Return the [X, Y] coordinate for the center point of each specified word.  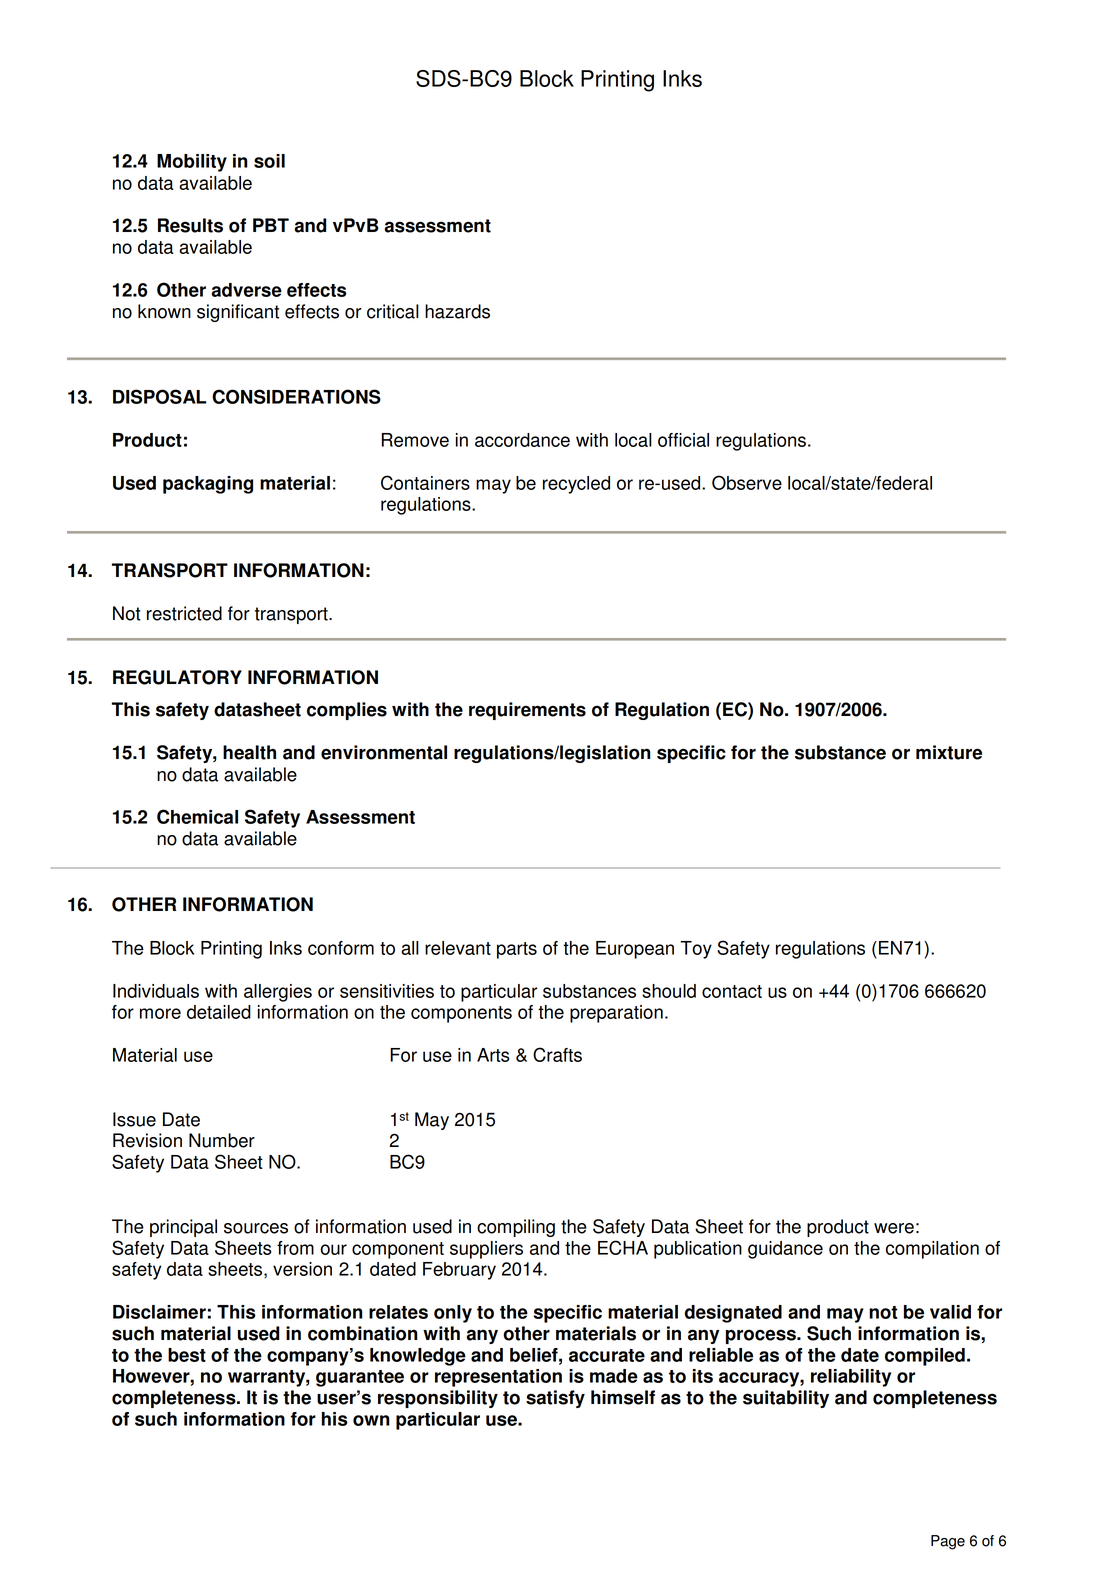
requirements [527, 711]
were [894, 1228]
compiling [516, 1228]
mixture [949, 752]
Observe [747, 482]
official [683, 440]
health [249, 752]
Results [190, 225]
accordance [522, 440]
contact [732, 991]
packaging [208, 485]
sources [256, 1228]
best [187, 1355]
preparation [616, 1014]
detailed [219, 1012]
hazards [457, 311]
